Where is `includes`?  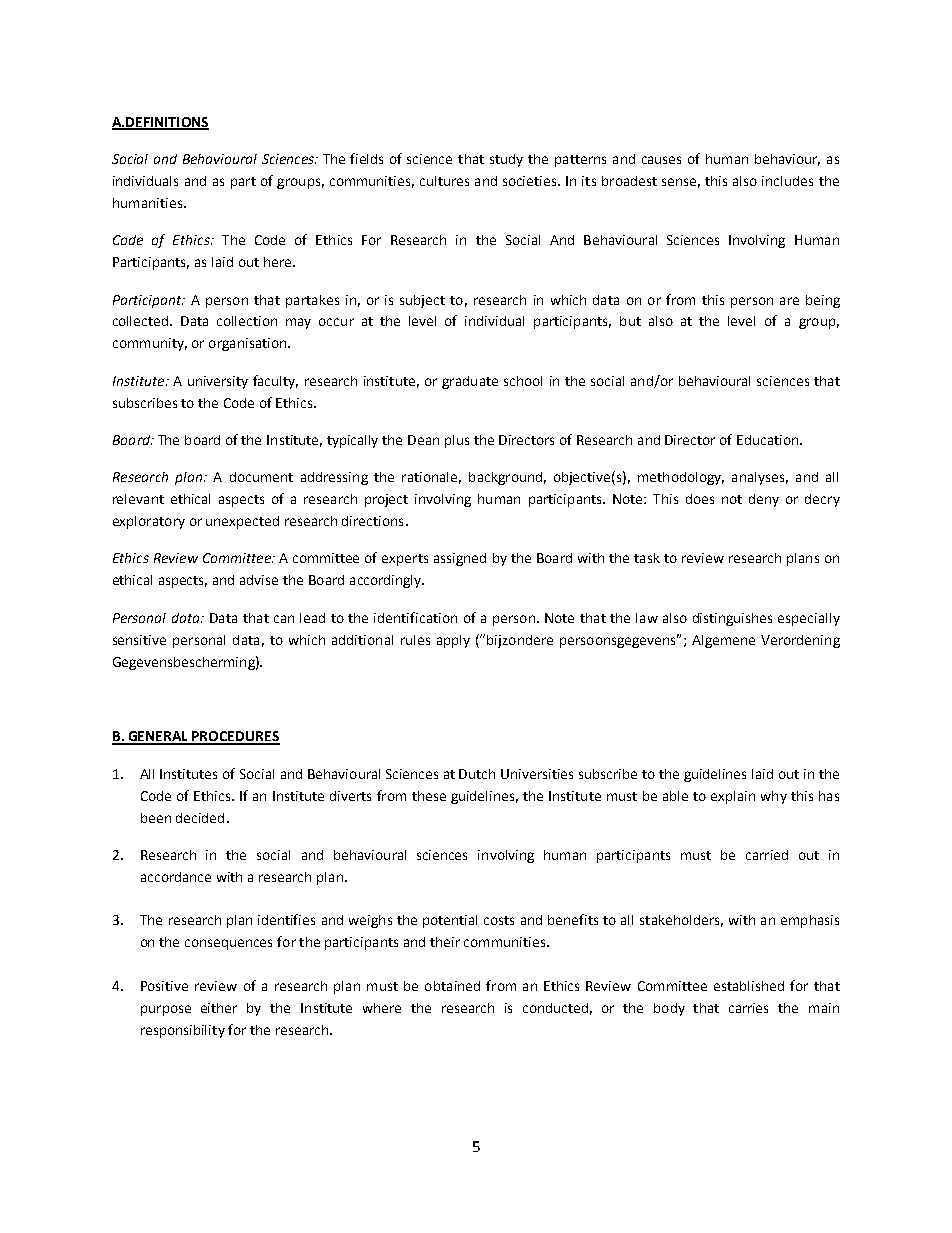
includes is located at coordinates (787, 181).
